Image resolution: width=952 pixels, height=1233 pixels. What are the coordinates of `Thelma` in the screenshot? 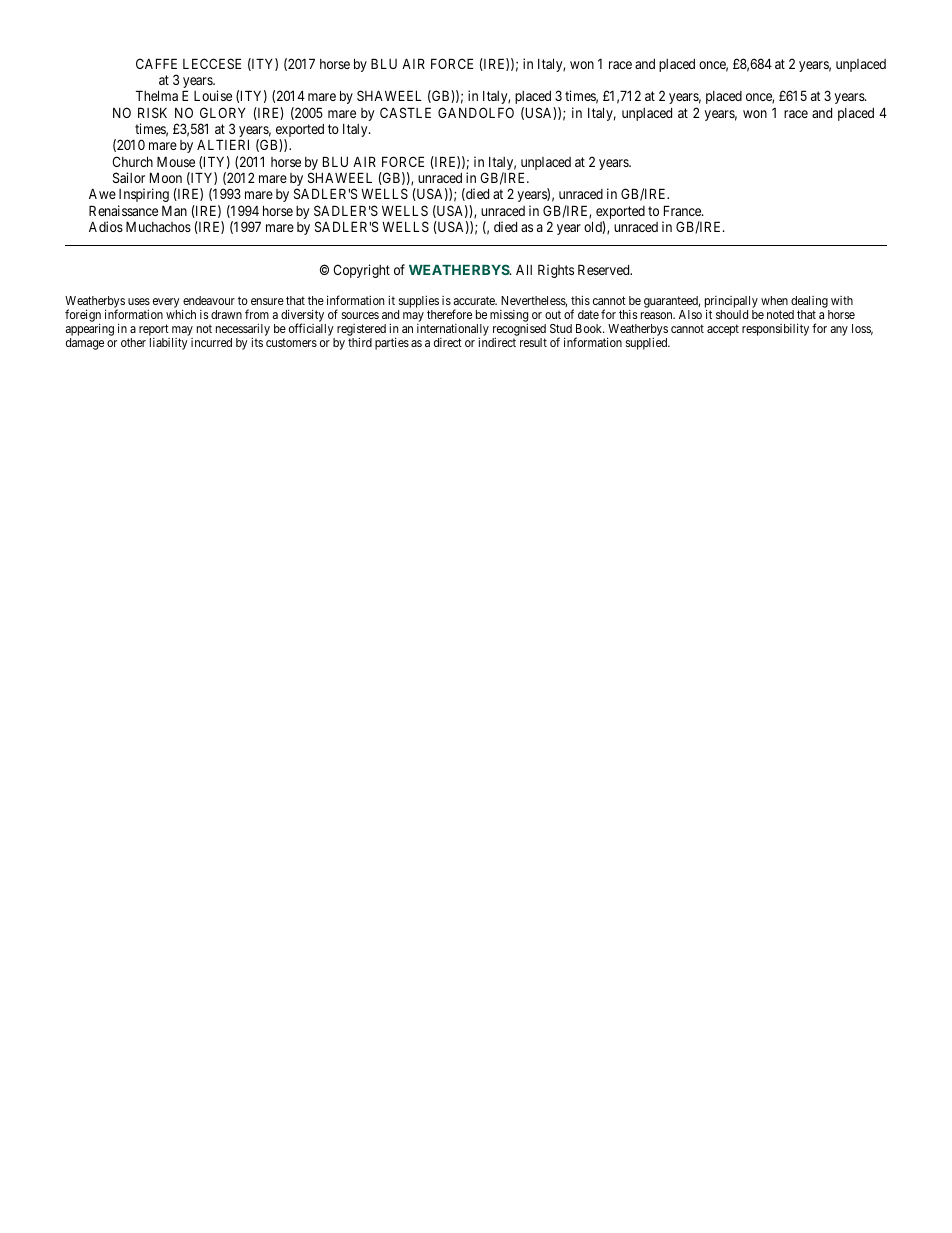 It's located at (157, 95).
